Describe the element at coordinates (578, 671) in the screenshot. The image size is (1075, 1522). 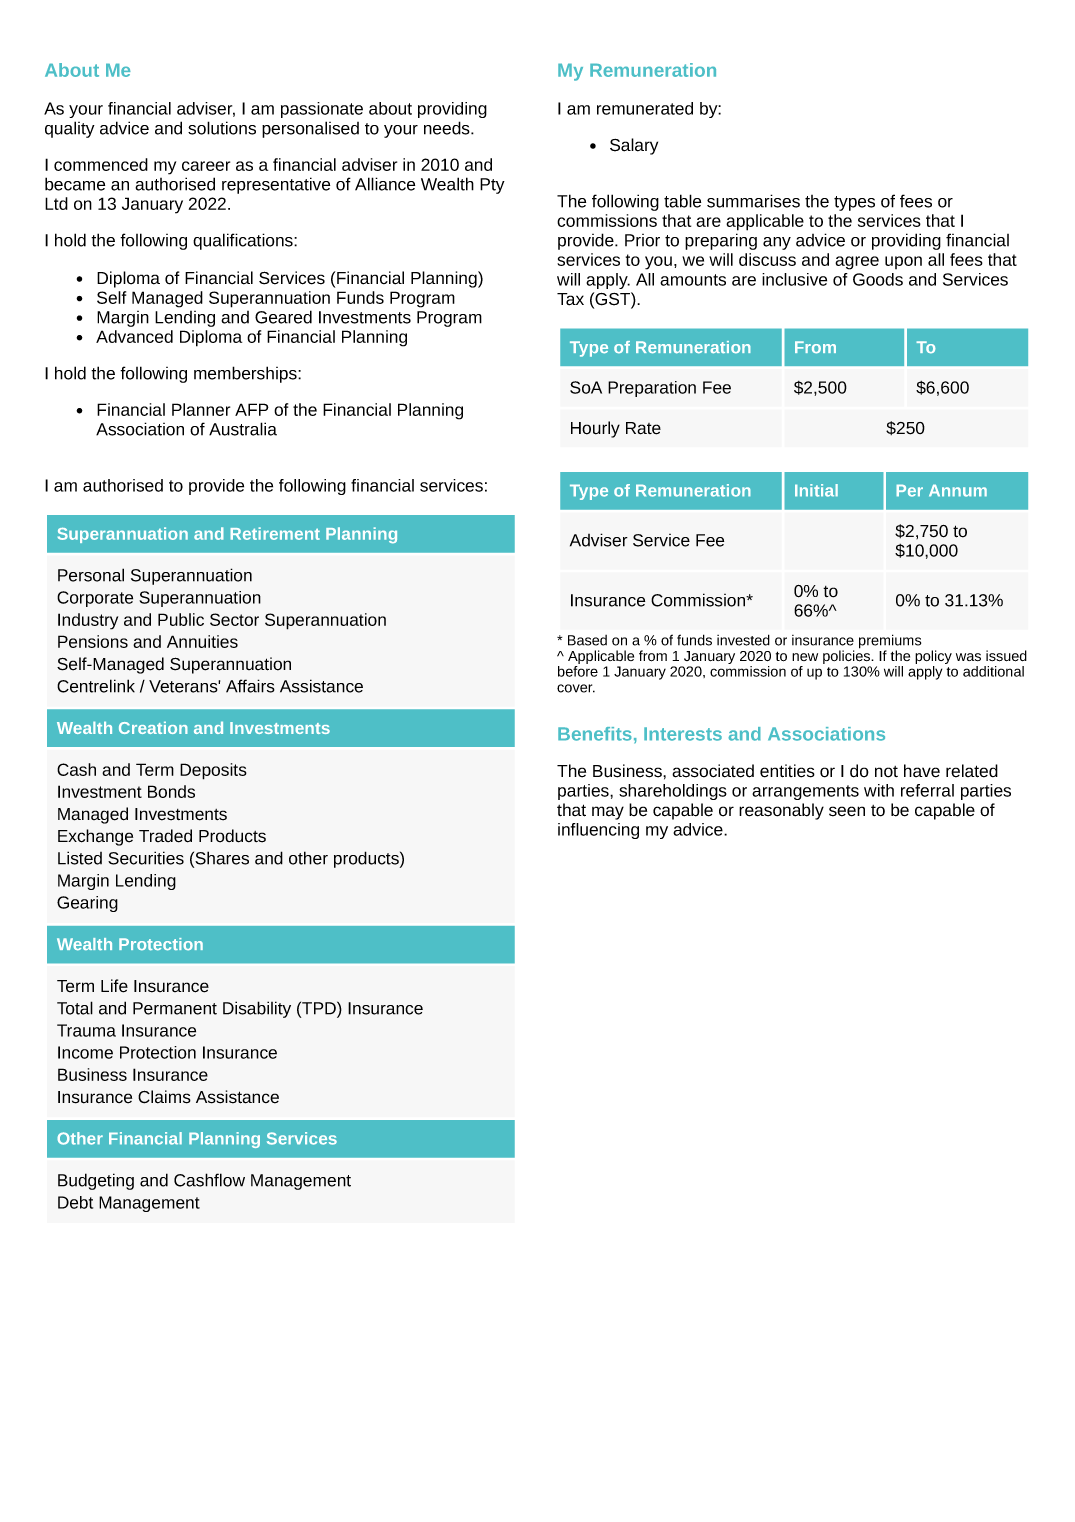
I see `before` at that location.
